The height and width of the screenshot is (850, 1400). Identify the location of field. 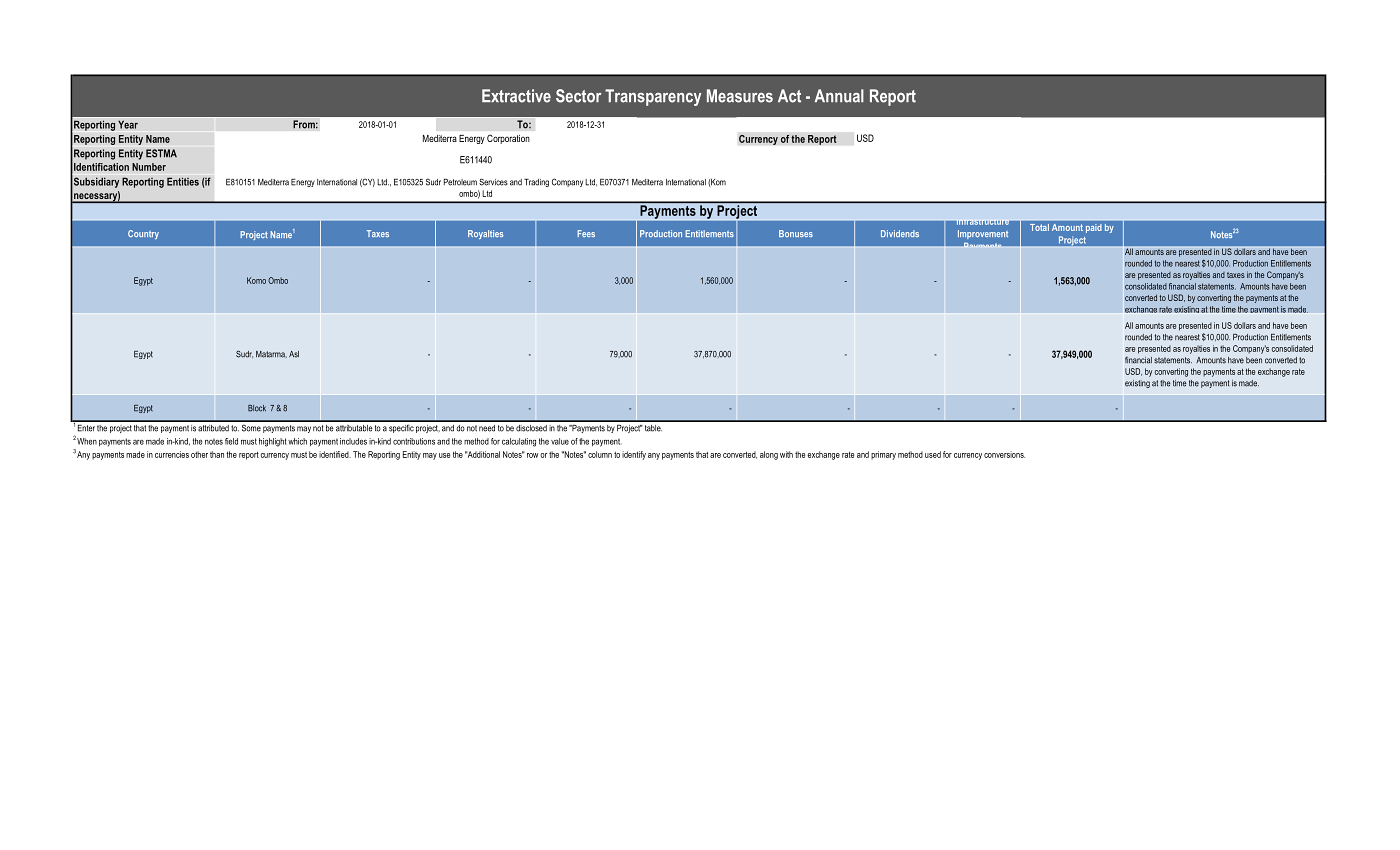
(231, 441).
